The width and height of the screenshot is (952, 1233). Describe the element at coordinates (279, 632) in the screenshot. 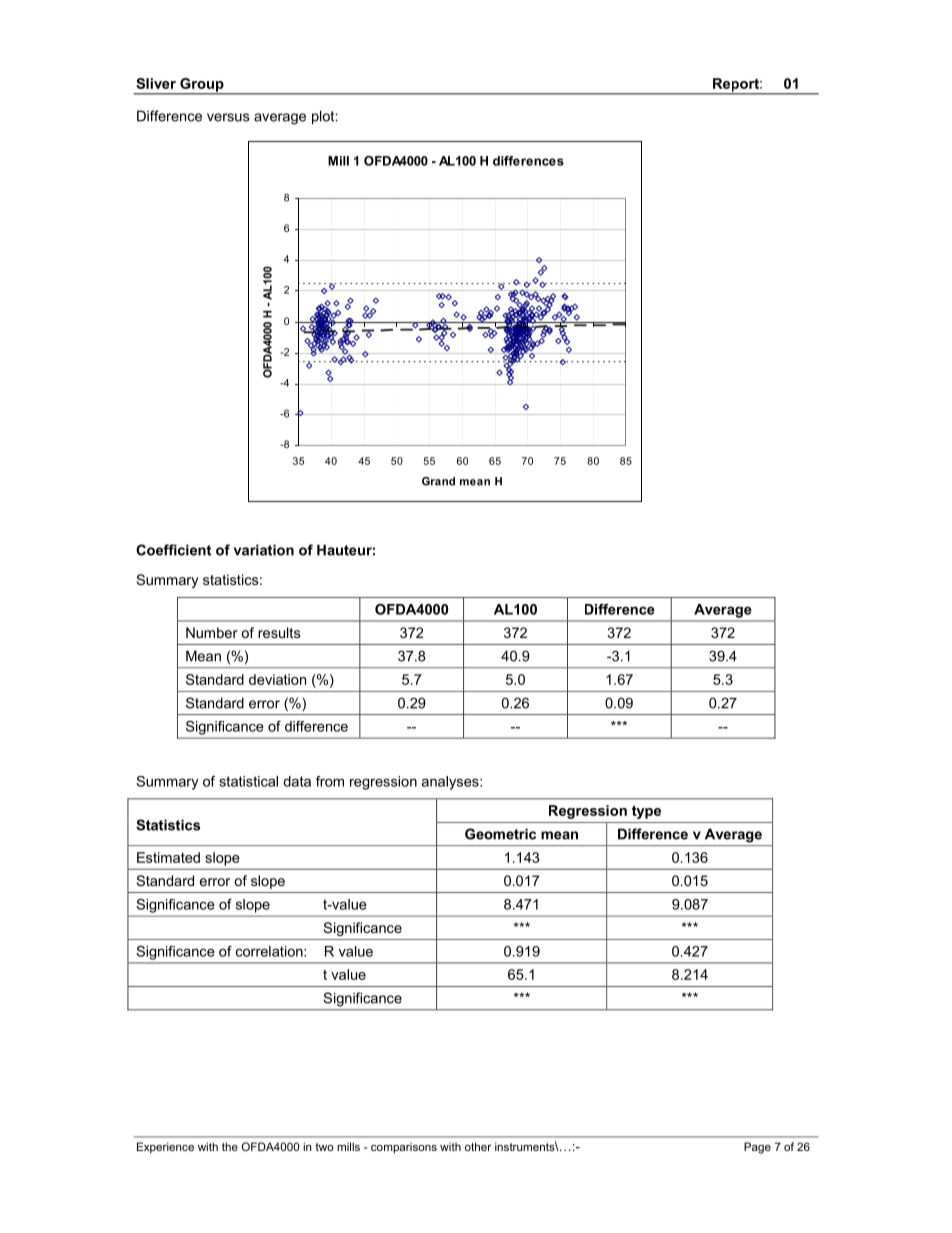

I see `results` at that location.
